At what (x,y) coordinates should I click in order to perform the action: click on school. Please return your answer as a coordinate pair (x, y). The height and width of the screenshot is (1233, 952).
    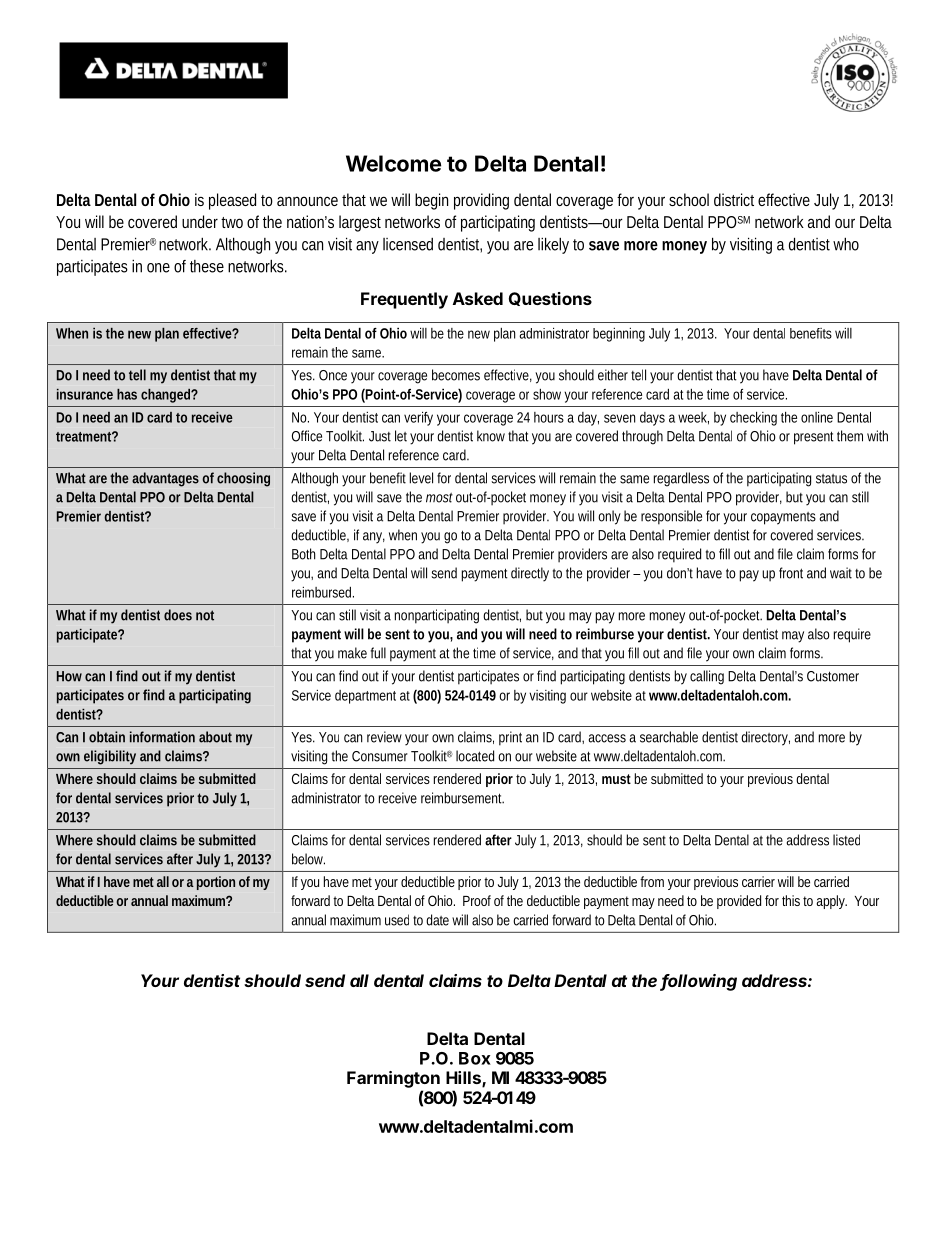
    Looking at the image, I should click on (689, 199).
